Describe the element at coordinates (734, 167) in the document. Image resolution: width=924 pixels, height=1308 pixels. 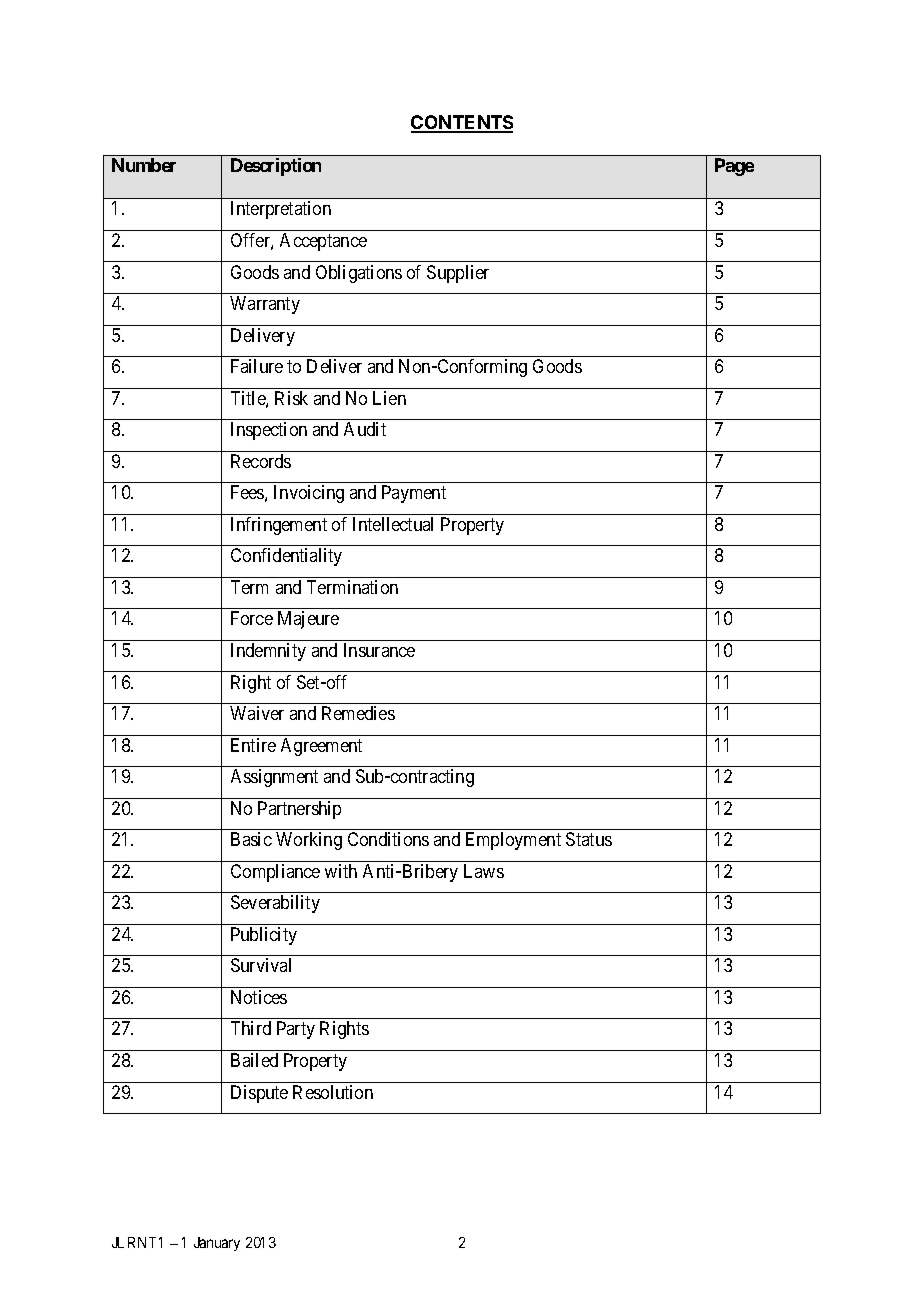
I see `Page` at that location.
